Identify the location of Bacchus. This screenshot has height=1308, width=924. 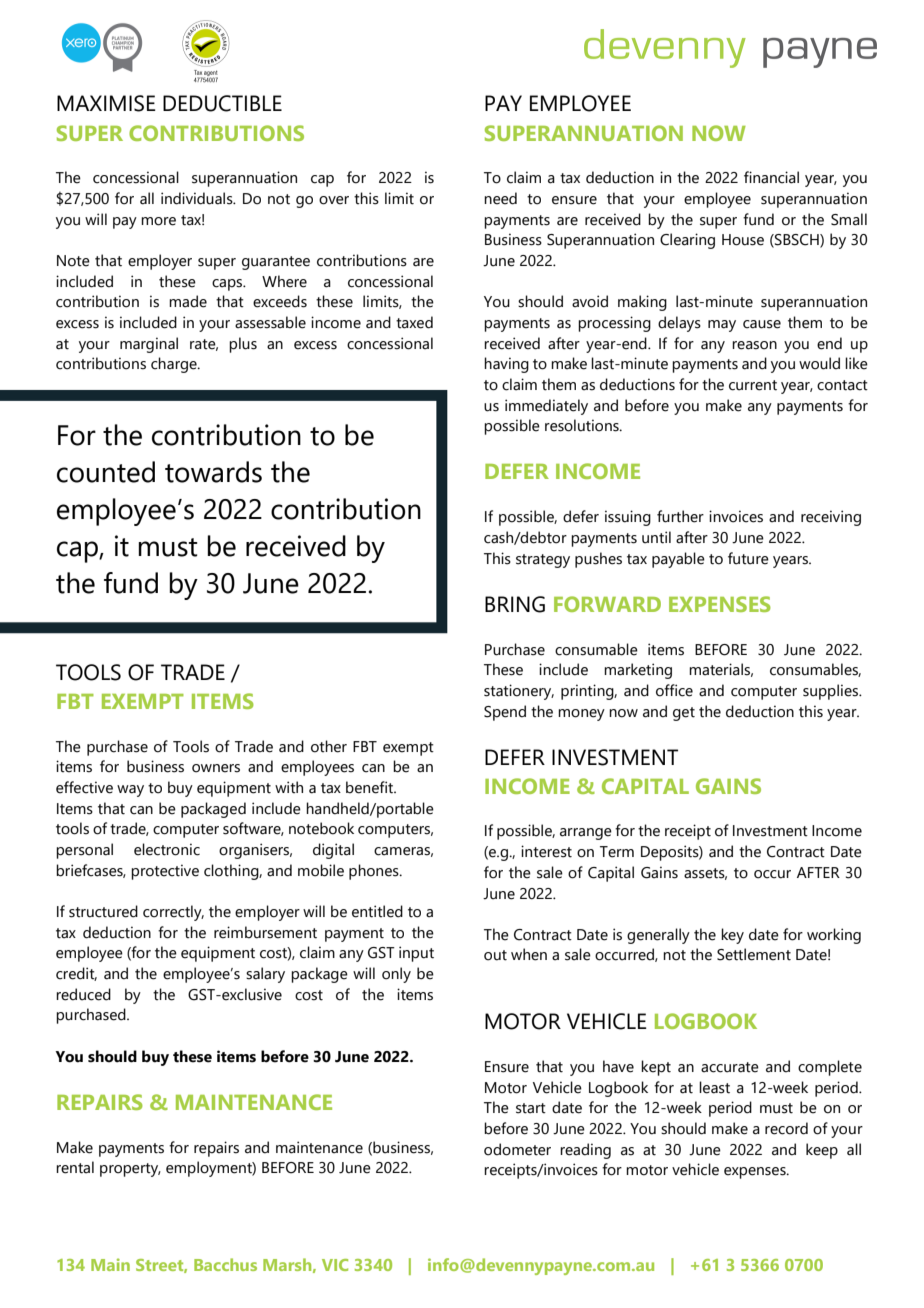
(225, 1264).
